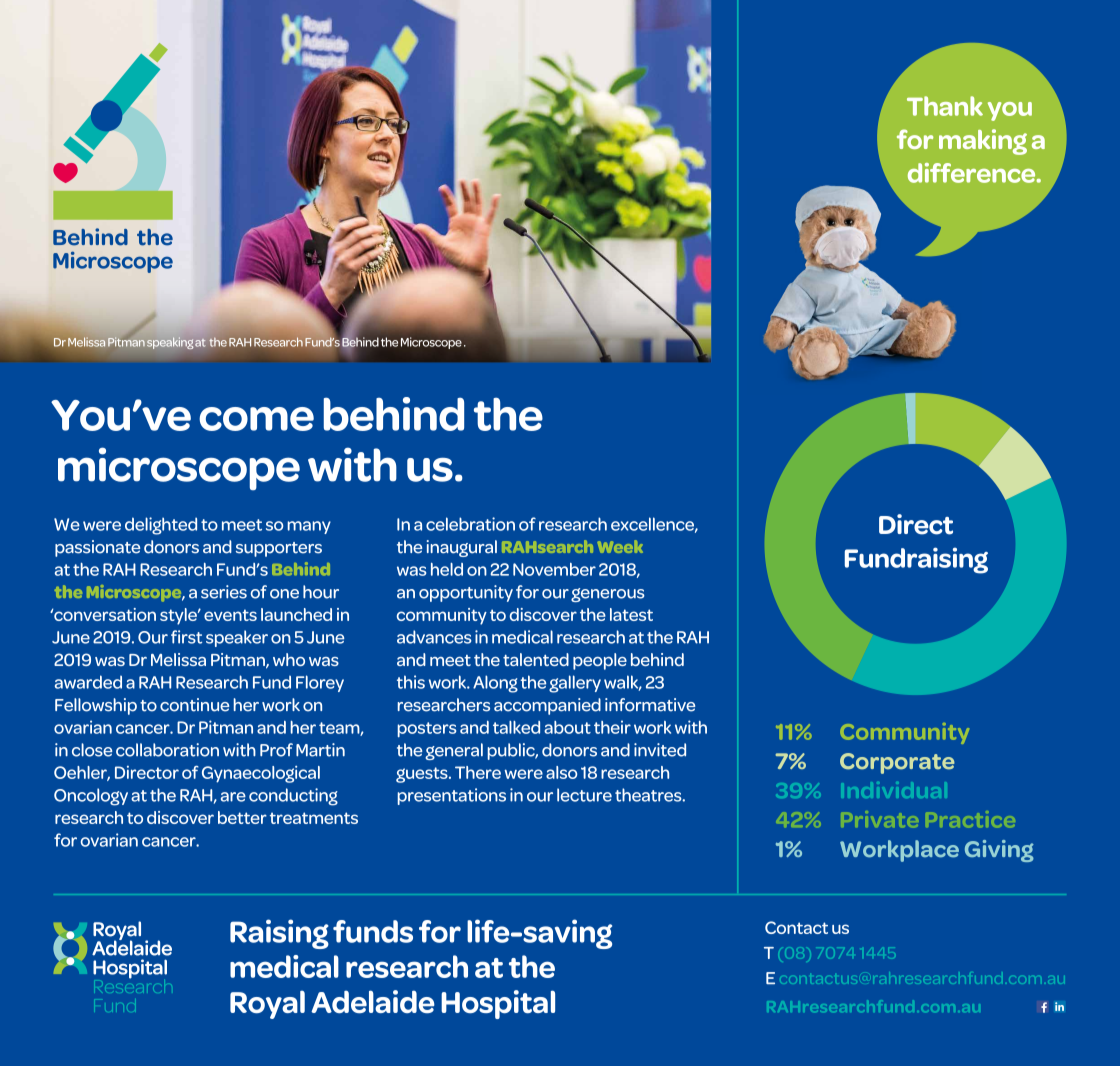 The image size is (1120, 1066). Describe the element at coordinates (256, 419) in the page. I see `come` at that location.
